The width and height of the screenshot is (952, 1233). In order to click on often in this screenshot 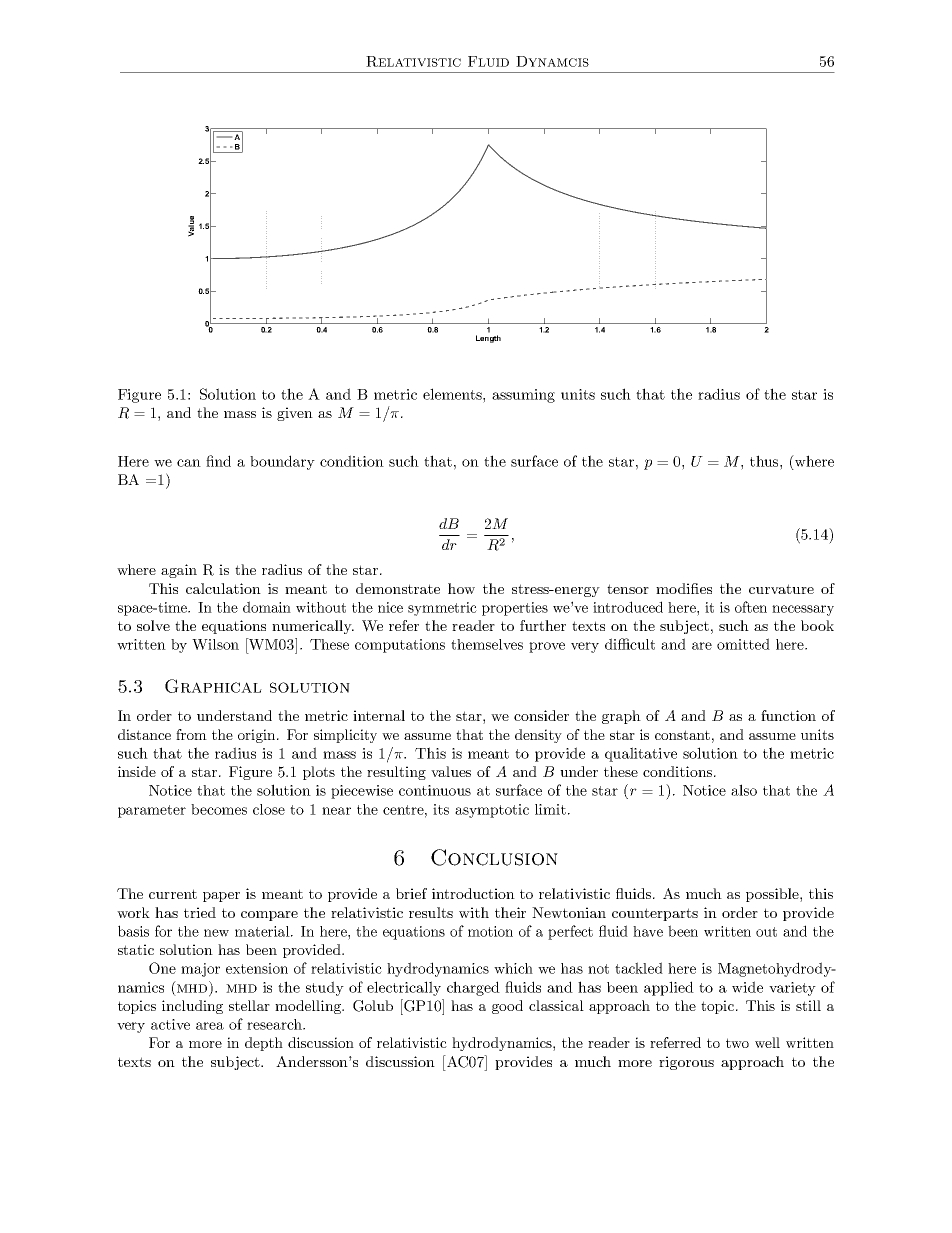, I will do `click(751, 607)`.
